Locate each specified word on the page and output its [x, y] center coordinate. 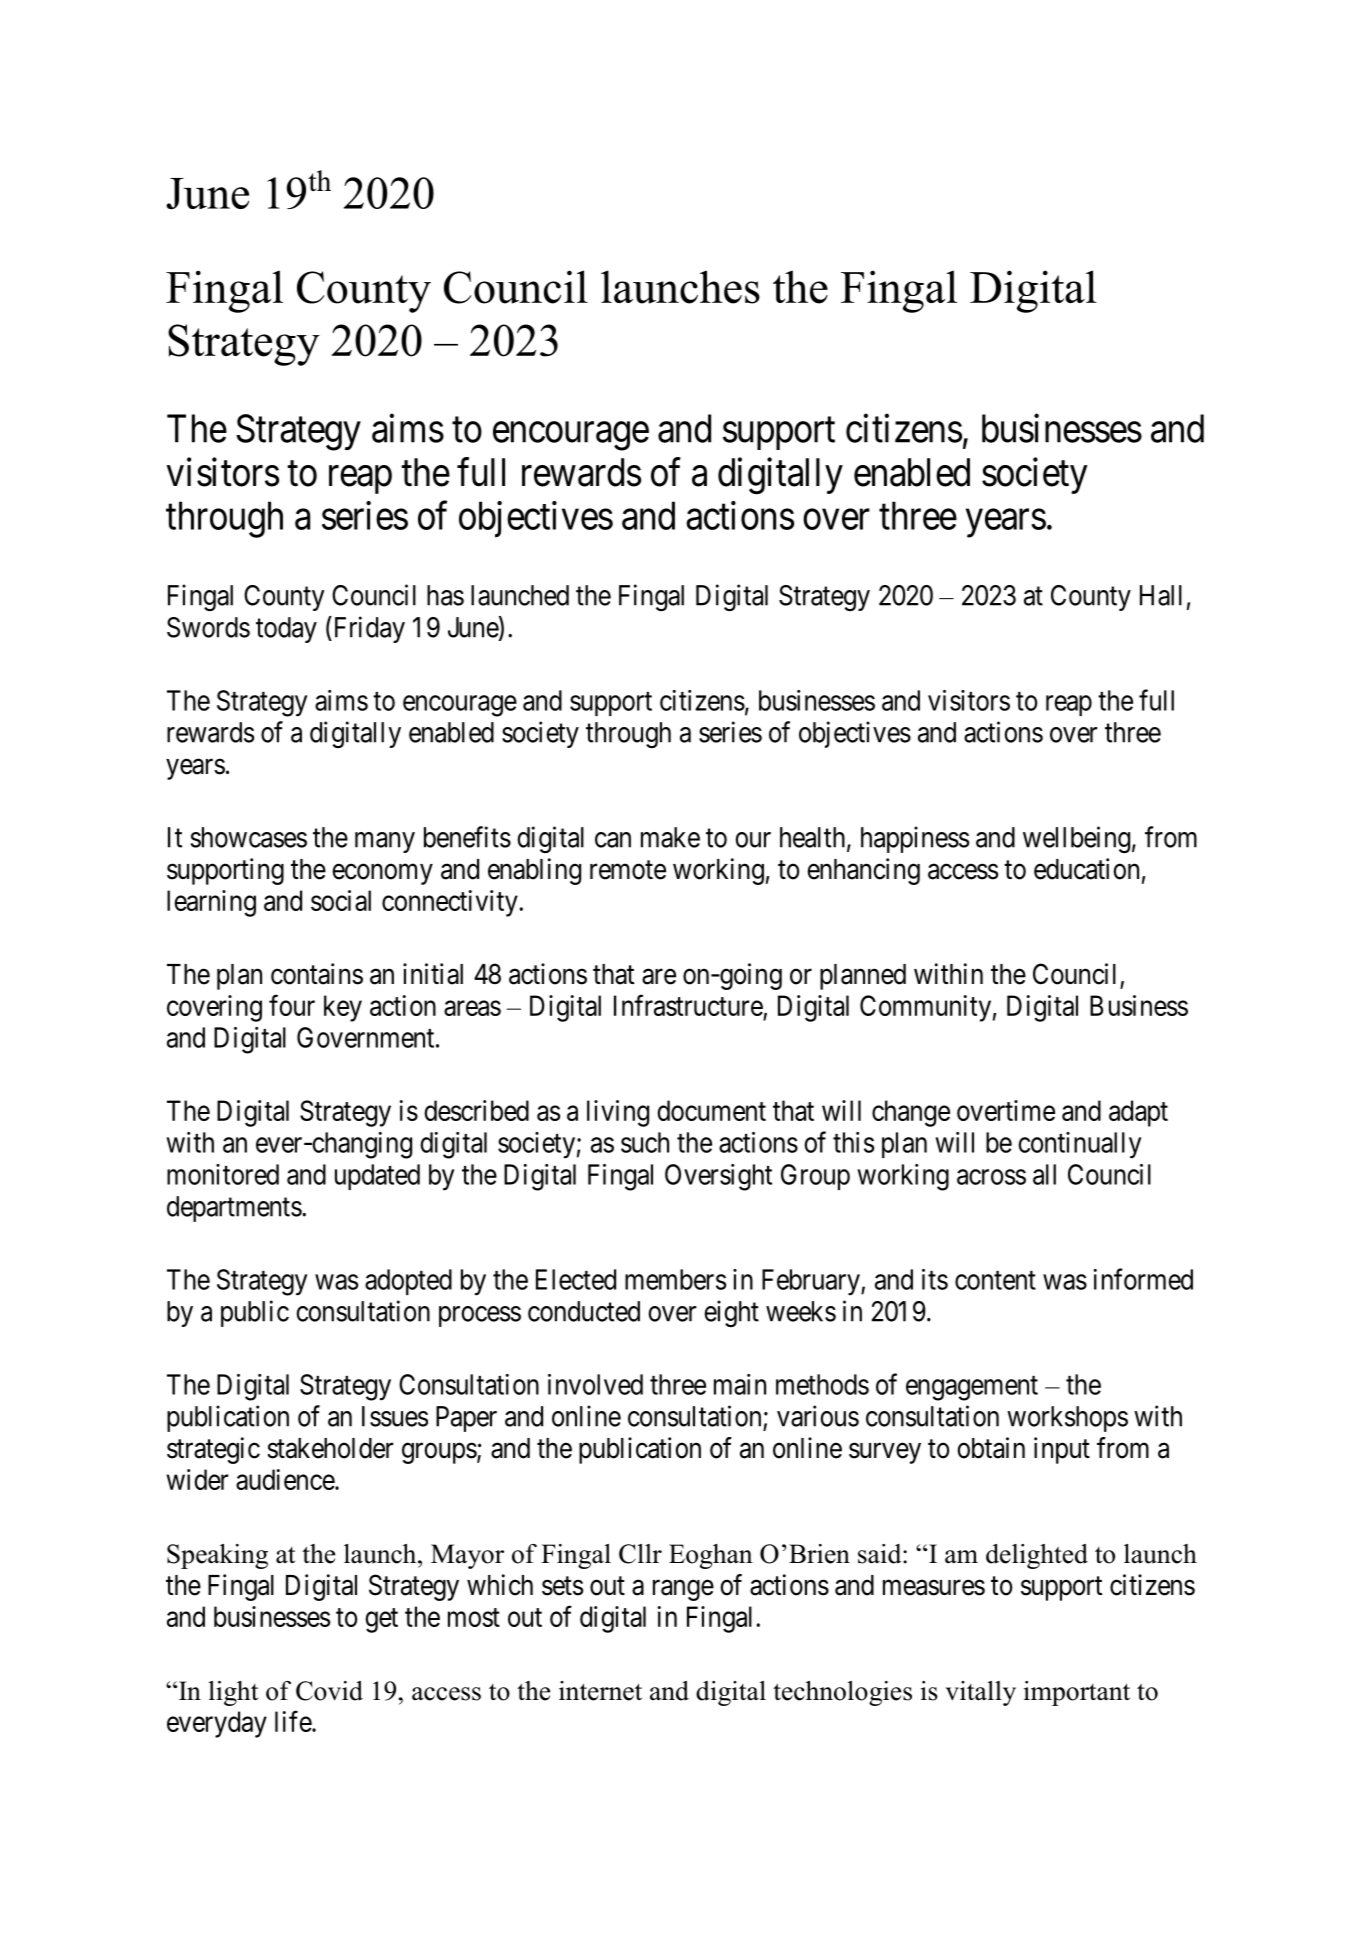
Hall [1161, 595]
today [286, 630]
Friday [368, 629]
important [1077, 1693]
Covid [329, 1691]
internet [600, 1691]
